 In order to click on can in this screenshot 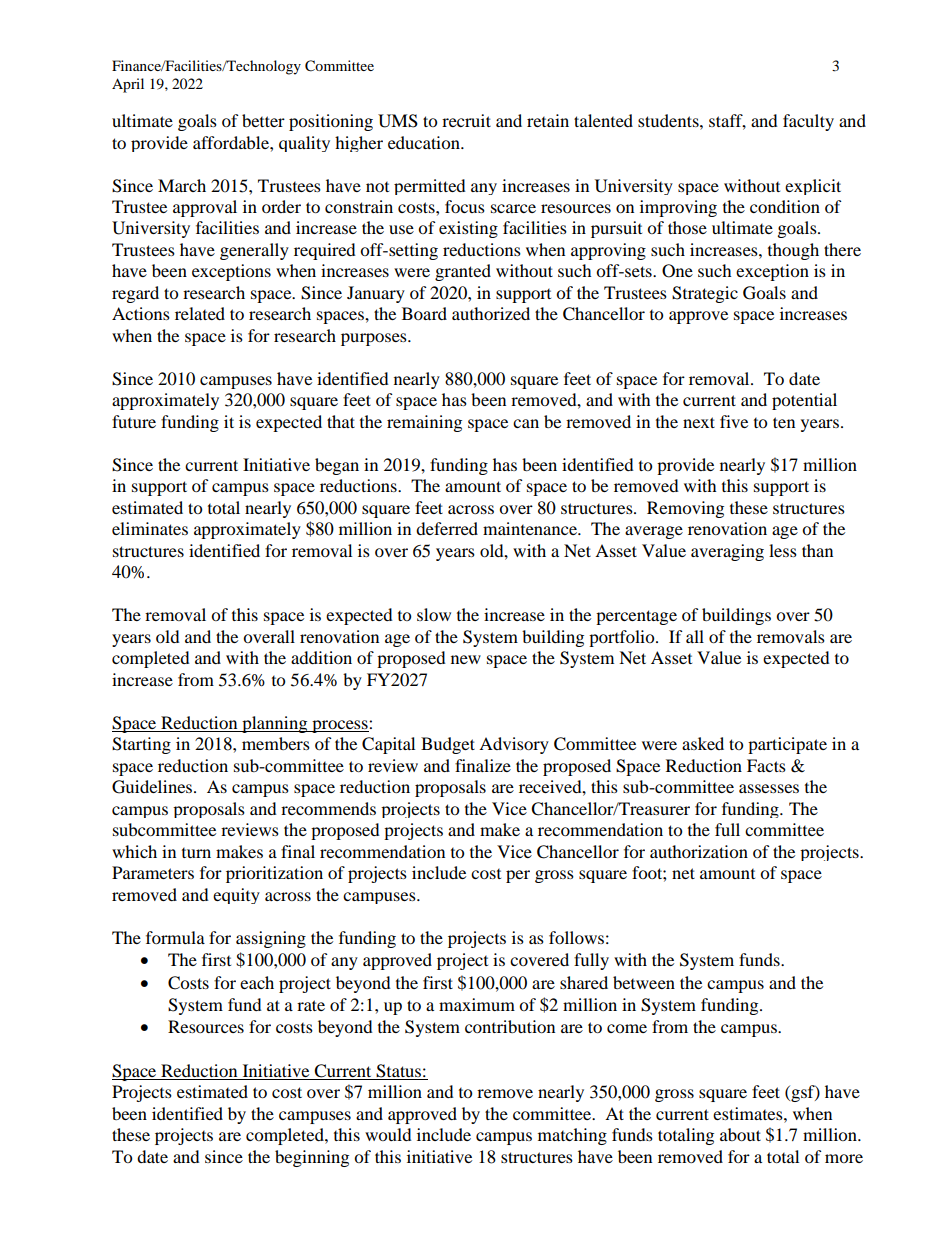, I will do `click(526, 423)`.
